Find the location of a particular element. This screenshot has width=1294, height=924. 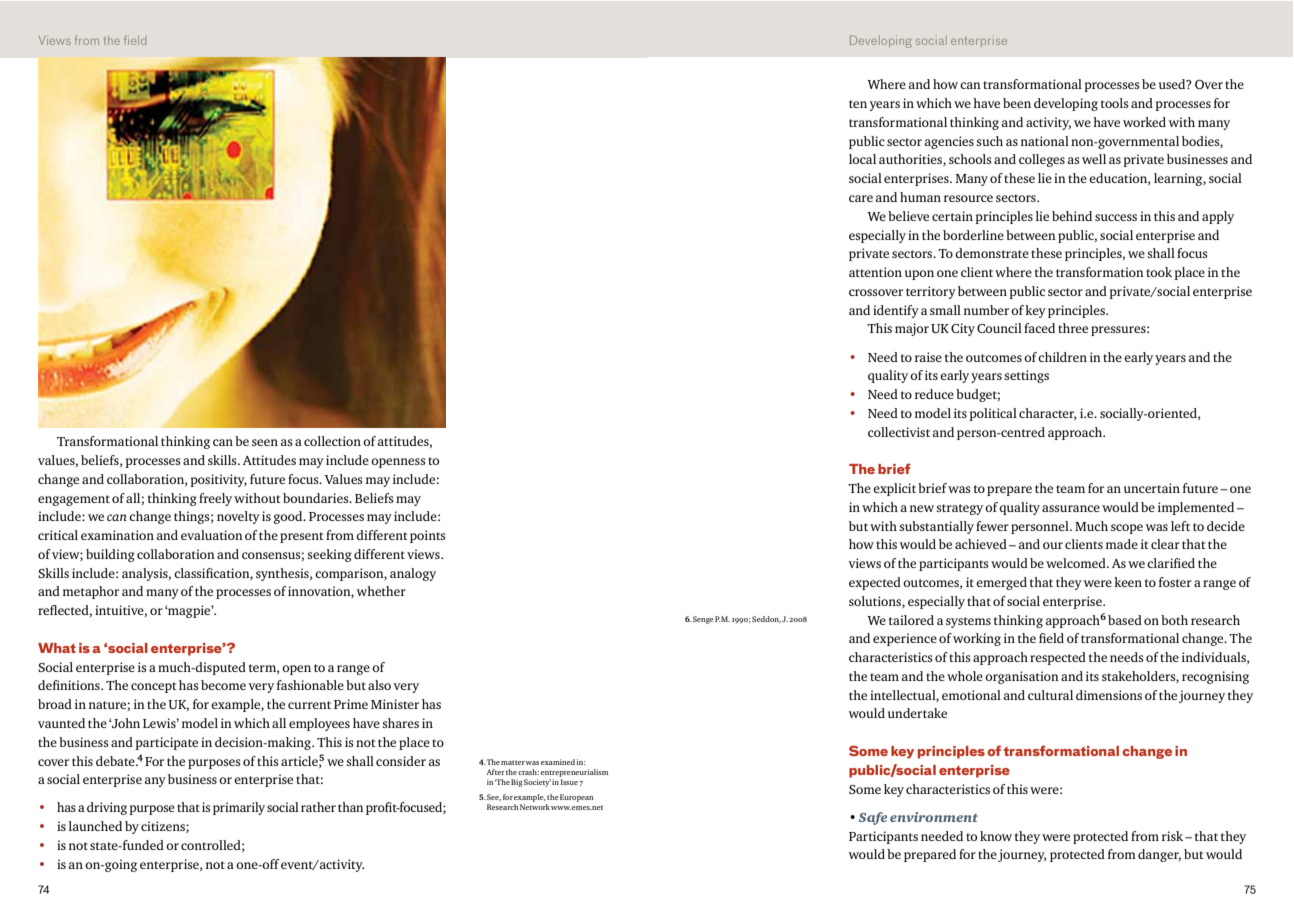

seen is located at coordinates (265, 442).
